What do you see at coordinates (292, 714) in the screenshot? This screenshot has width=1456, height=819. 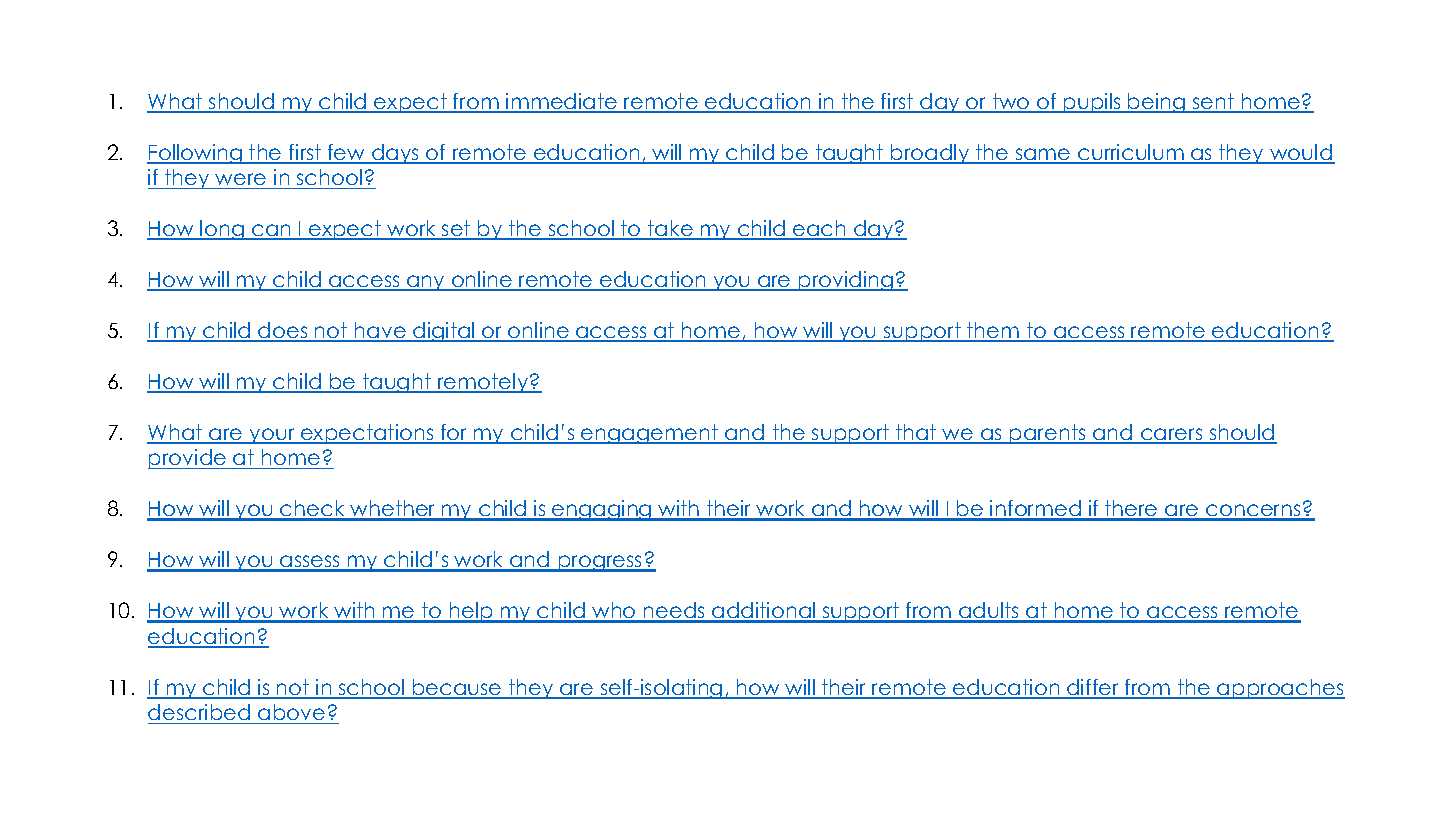 I see `above` at bounding box center [292, 714].
